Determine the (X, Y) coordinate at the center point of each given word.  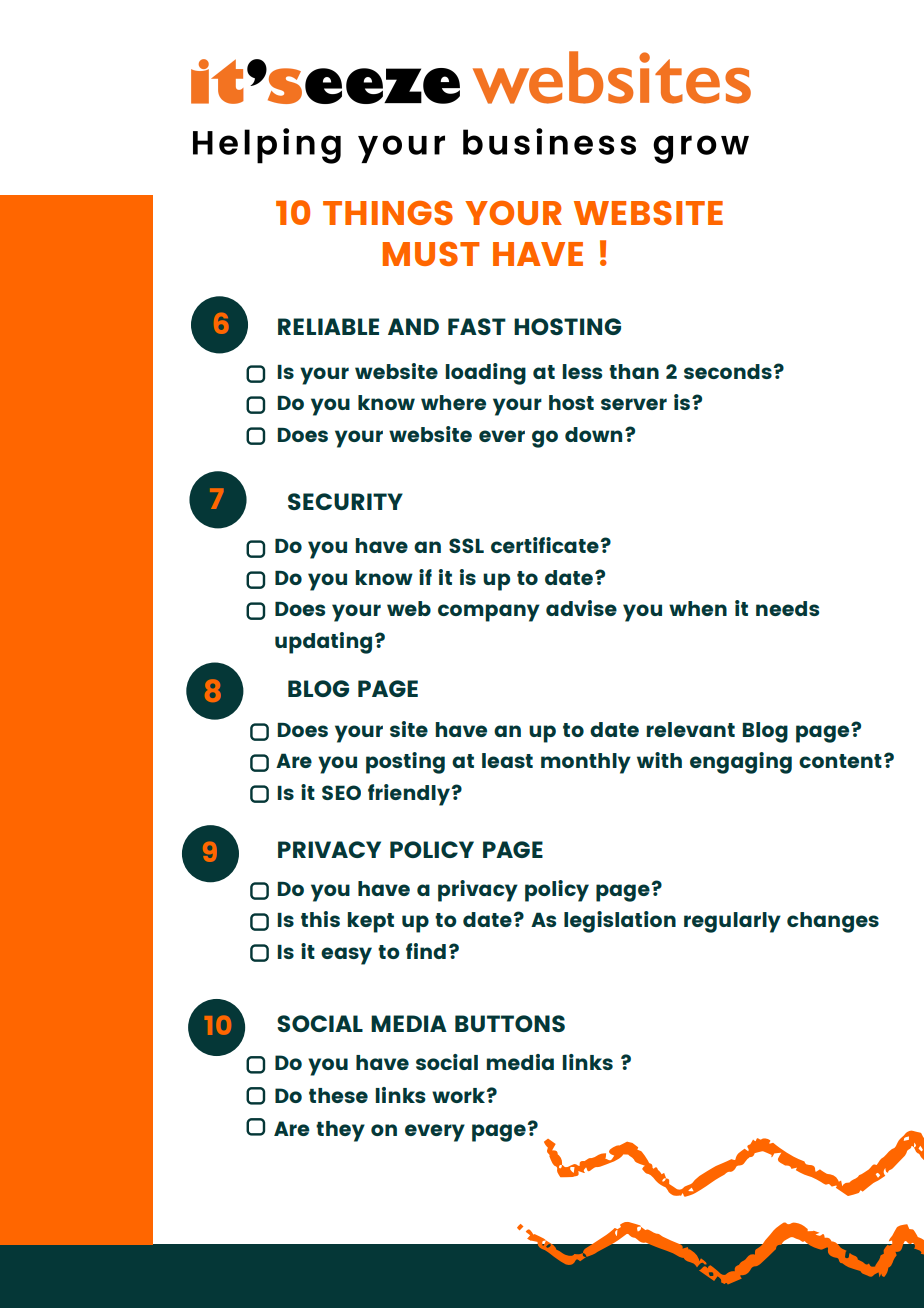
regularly (732, 922)
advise (581, 608)
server (634, 404)
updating (323, 643)
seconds (729, 371)
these (338, 1095)
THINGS (388, 212)
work (460, 1095)
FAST (477, 326)
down (593, 434)
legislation (620, 922)
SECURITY (345, 501)
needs (787, 608)
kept (370, 922)
